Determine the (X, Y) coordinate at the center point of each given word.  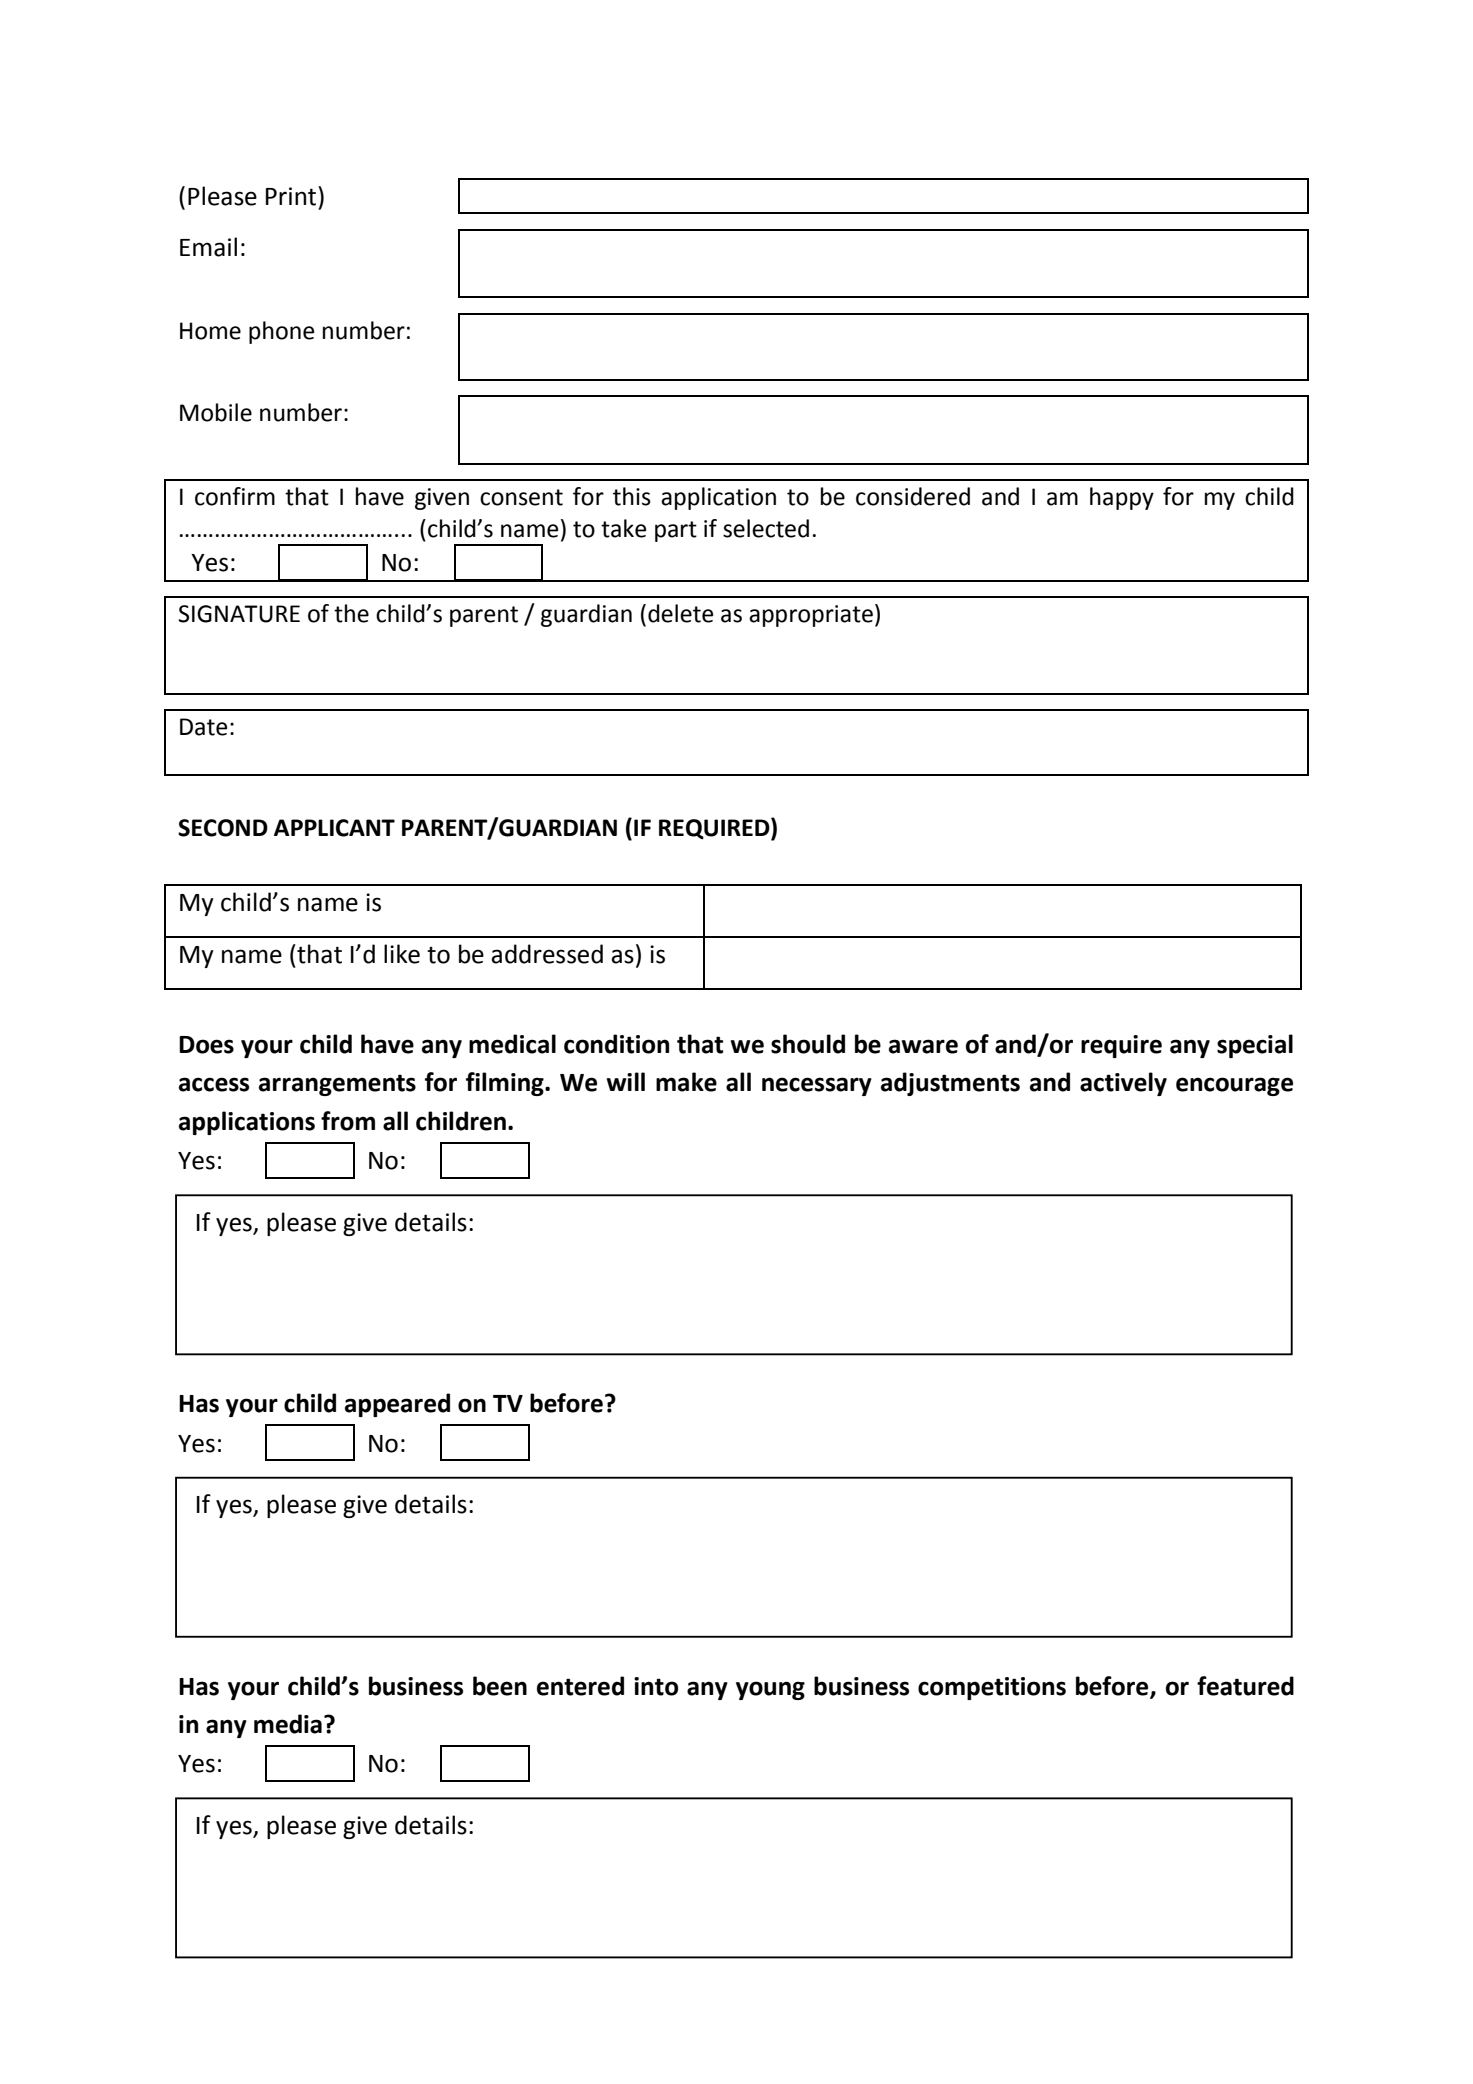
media (288, 1724)
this (632, 496)
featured (1245, 1686)
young (770, 1690)
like (402, 954)
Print (292, 196)
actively (1123, 1084)
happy (1122, 498)
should (808, 1044)
